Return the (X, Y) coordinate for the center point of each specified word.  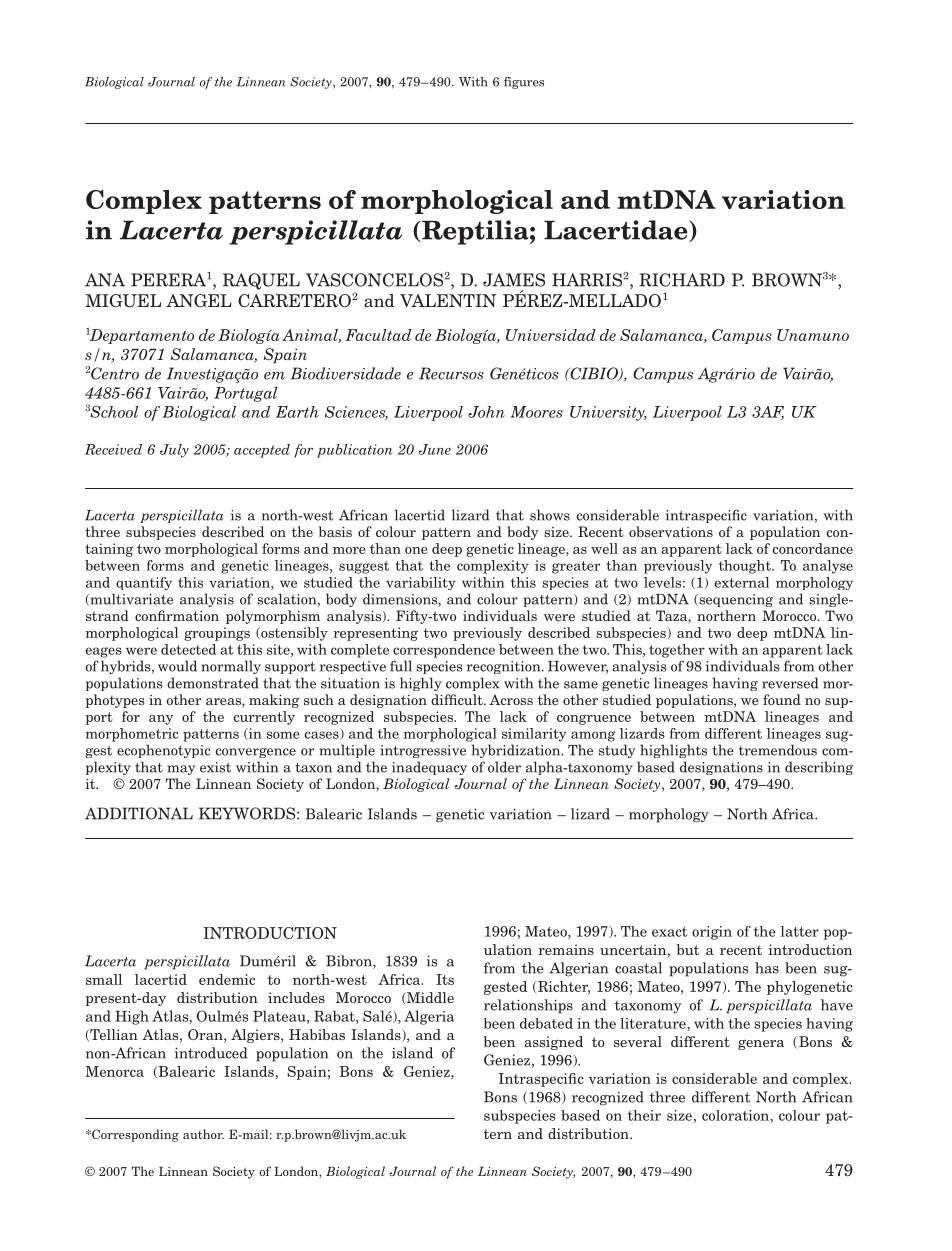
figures (524, 83)
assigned (553, 1043)
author (203, 1134)
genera (761, 1045)
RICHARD (682, 280)
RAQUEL (261, 281)
